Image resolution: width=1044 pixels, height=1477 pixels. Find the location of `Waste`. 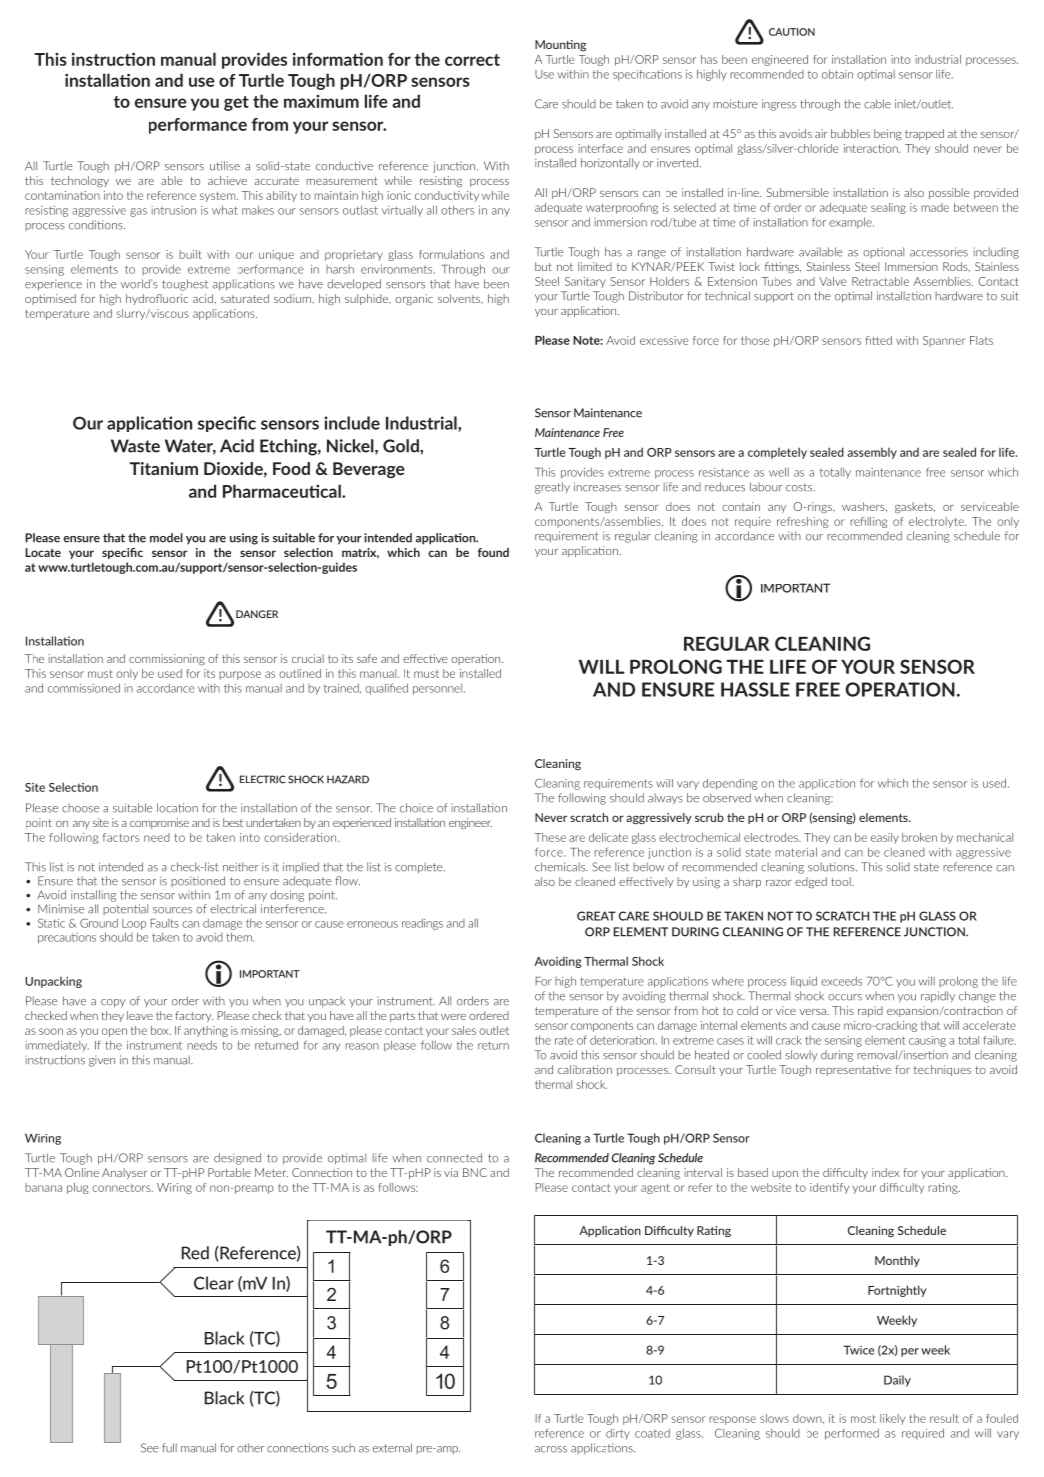

Waste is located at coordinates (135, 446).
